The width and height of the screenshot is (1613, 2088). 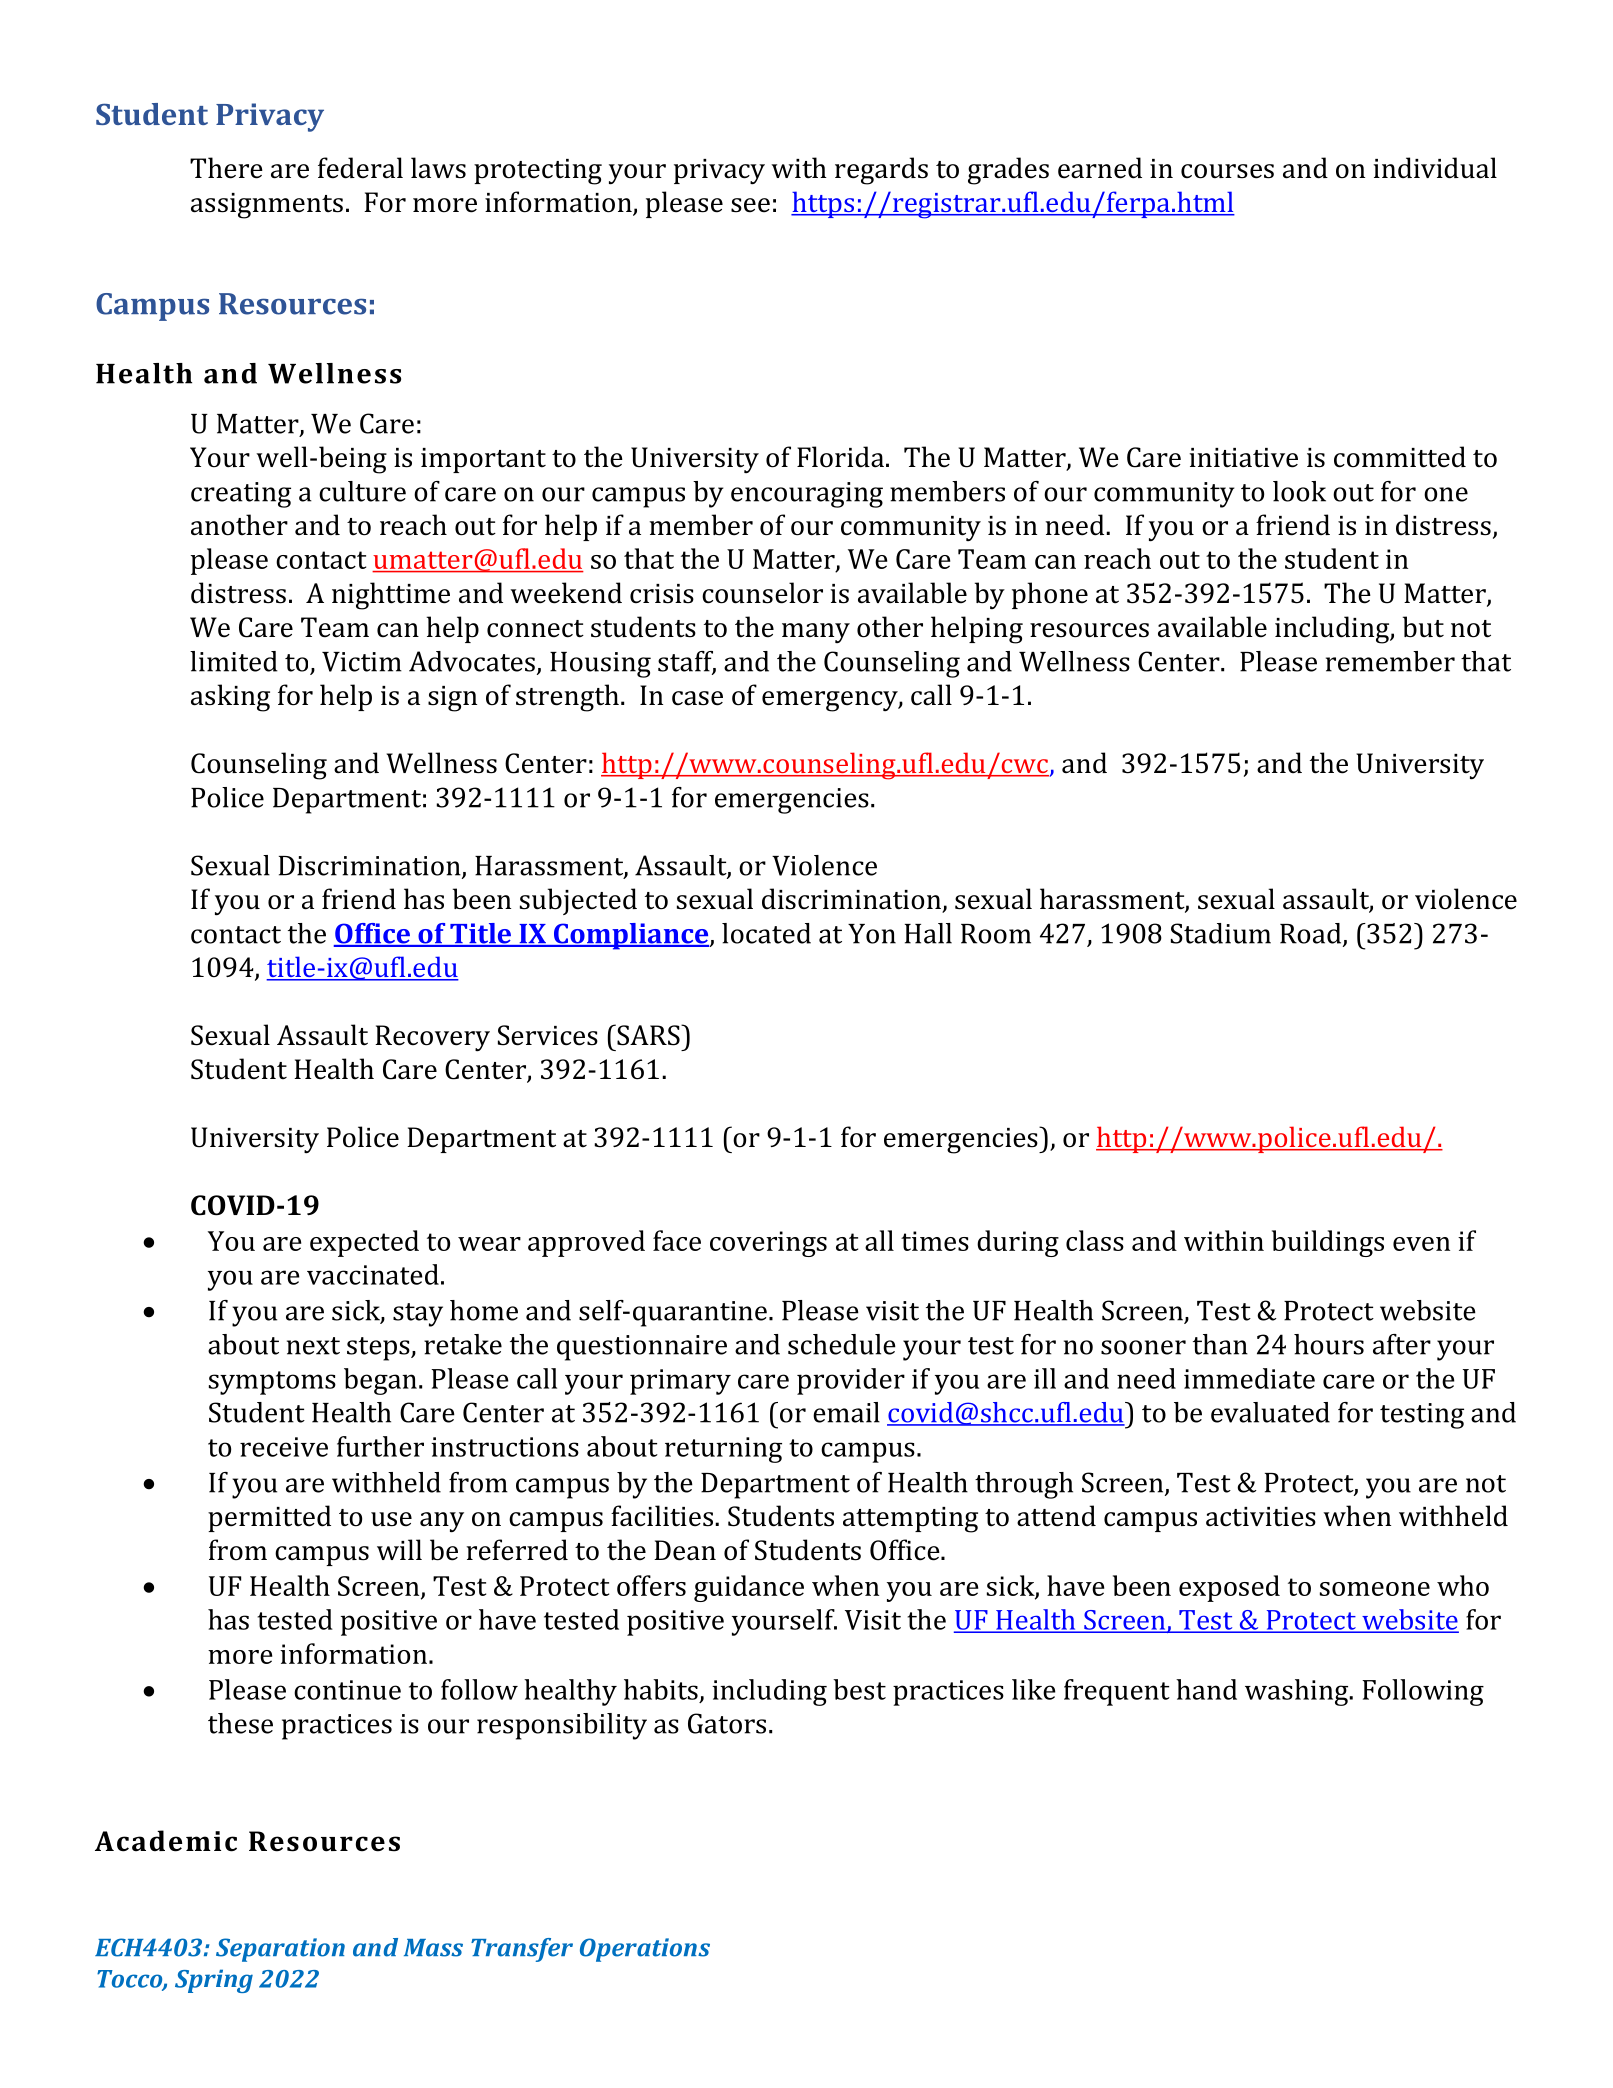 I want to click on schedule, so click(x=842, y=1344).
